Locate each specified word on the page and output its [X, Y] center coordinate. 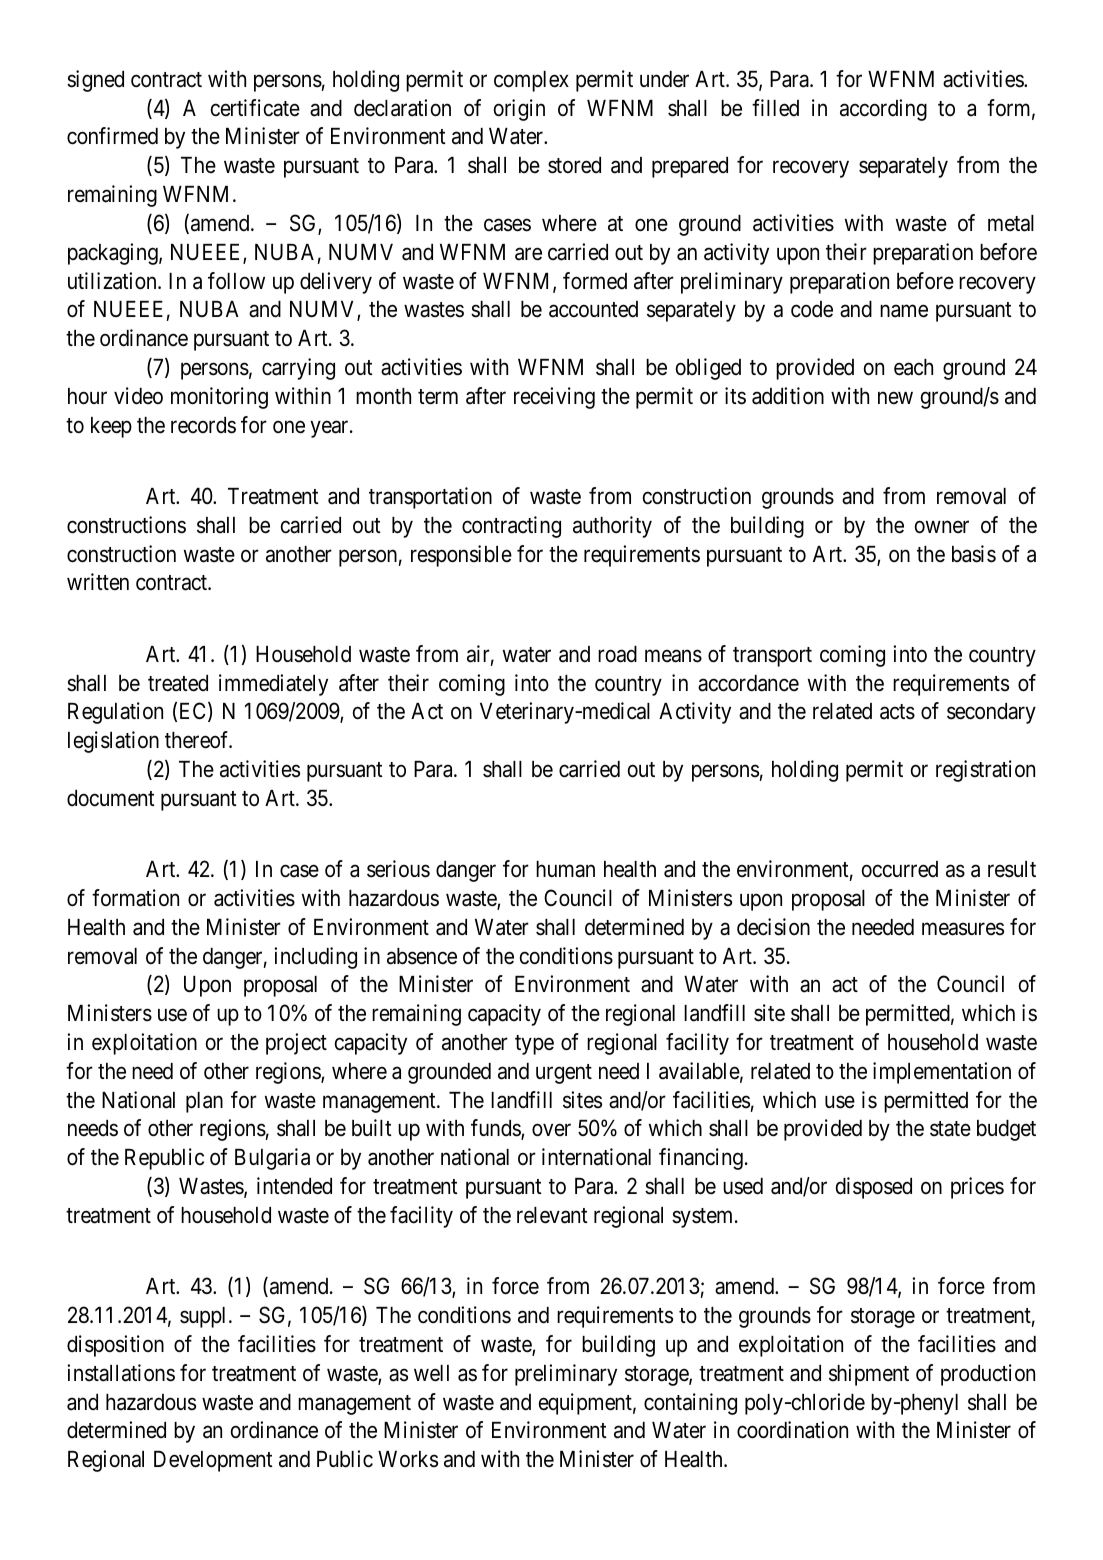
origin [519, 110]
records [203, 425]
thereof [198, 740]
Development [213, 1461]
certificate [255, 108]
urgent [564, 1074]
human [565, 869]
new [895, 398]
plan [204, 1102]
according [883, 110]
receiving [554, 398]
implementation [942, 1073]
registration [985, 771]
